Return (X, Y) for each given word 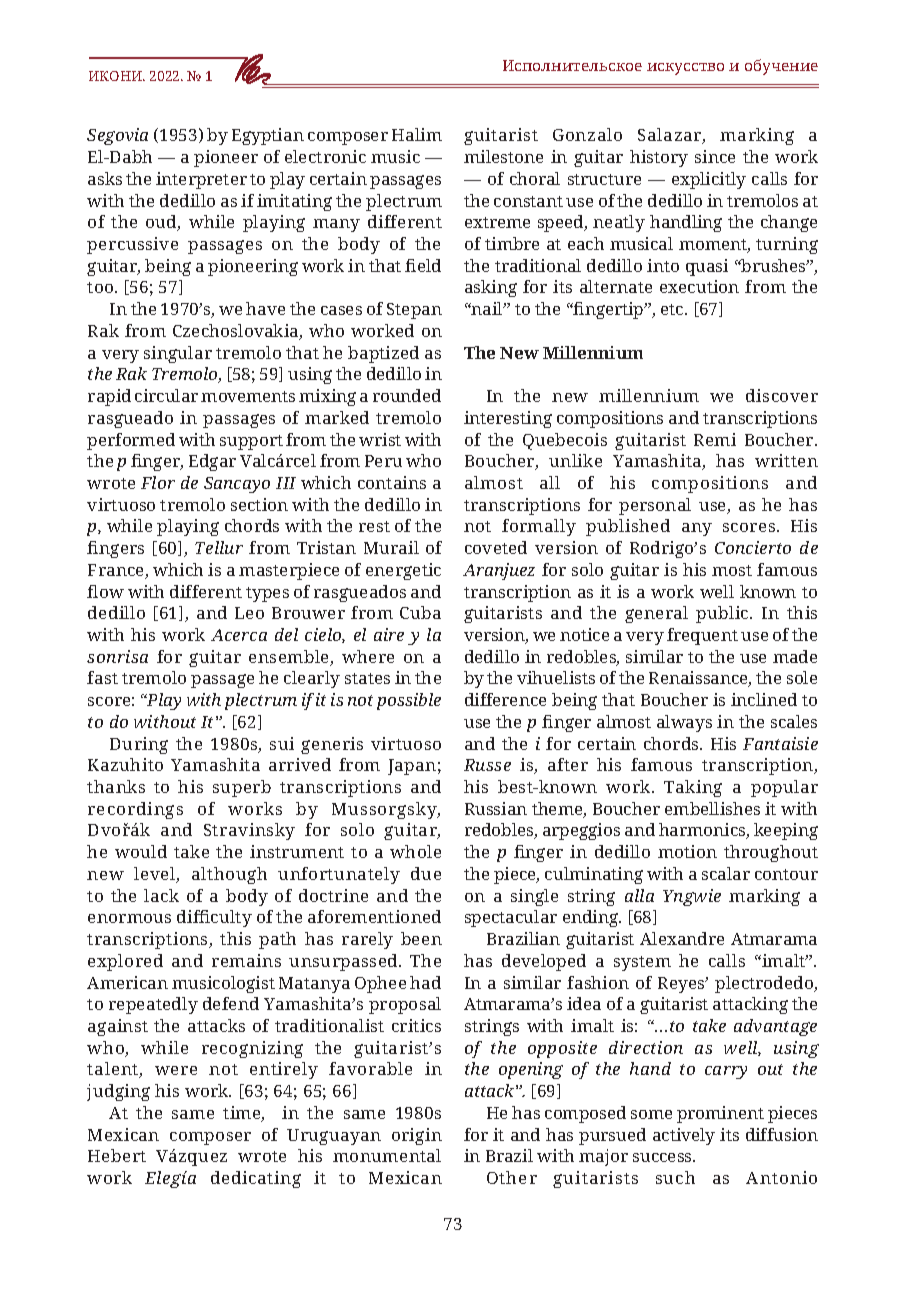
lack (161, 895)
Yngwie (692, 897)
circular (166, 395)
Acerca (239, 635)
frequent (702, 636)
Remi (715, 439)
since (715, 156)
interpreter (201, 180)
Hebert (117, 1155)
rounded (407, 395)
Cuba (420, 612)
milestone (503, 156)
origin (417, 1136)
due (426, 873)
